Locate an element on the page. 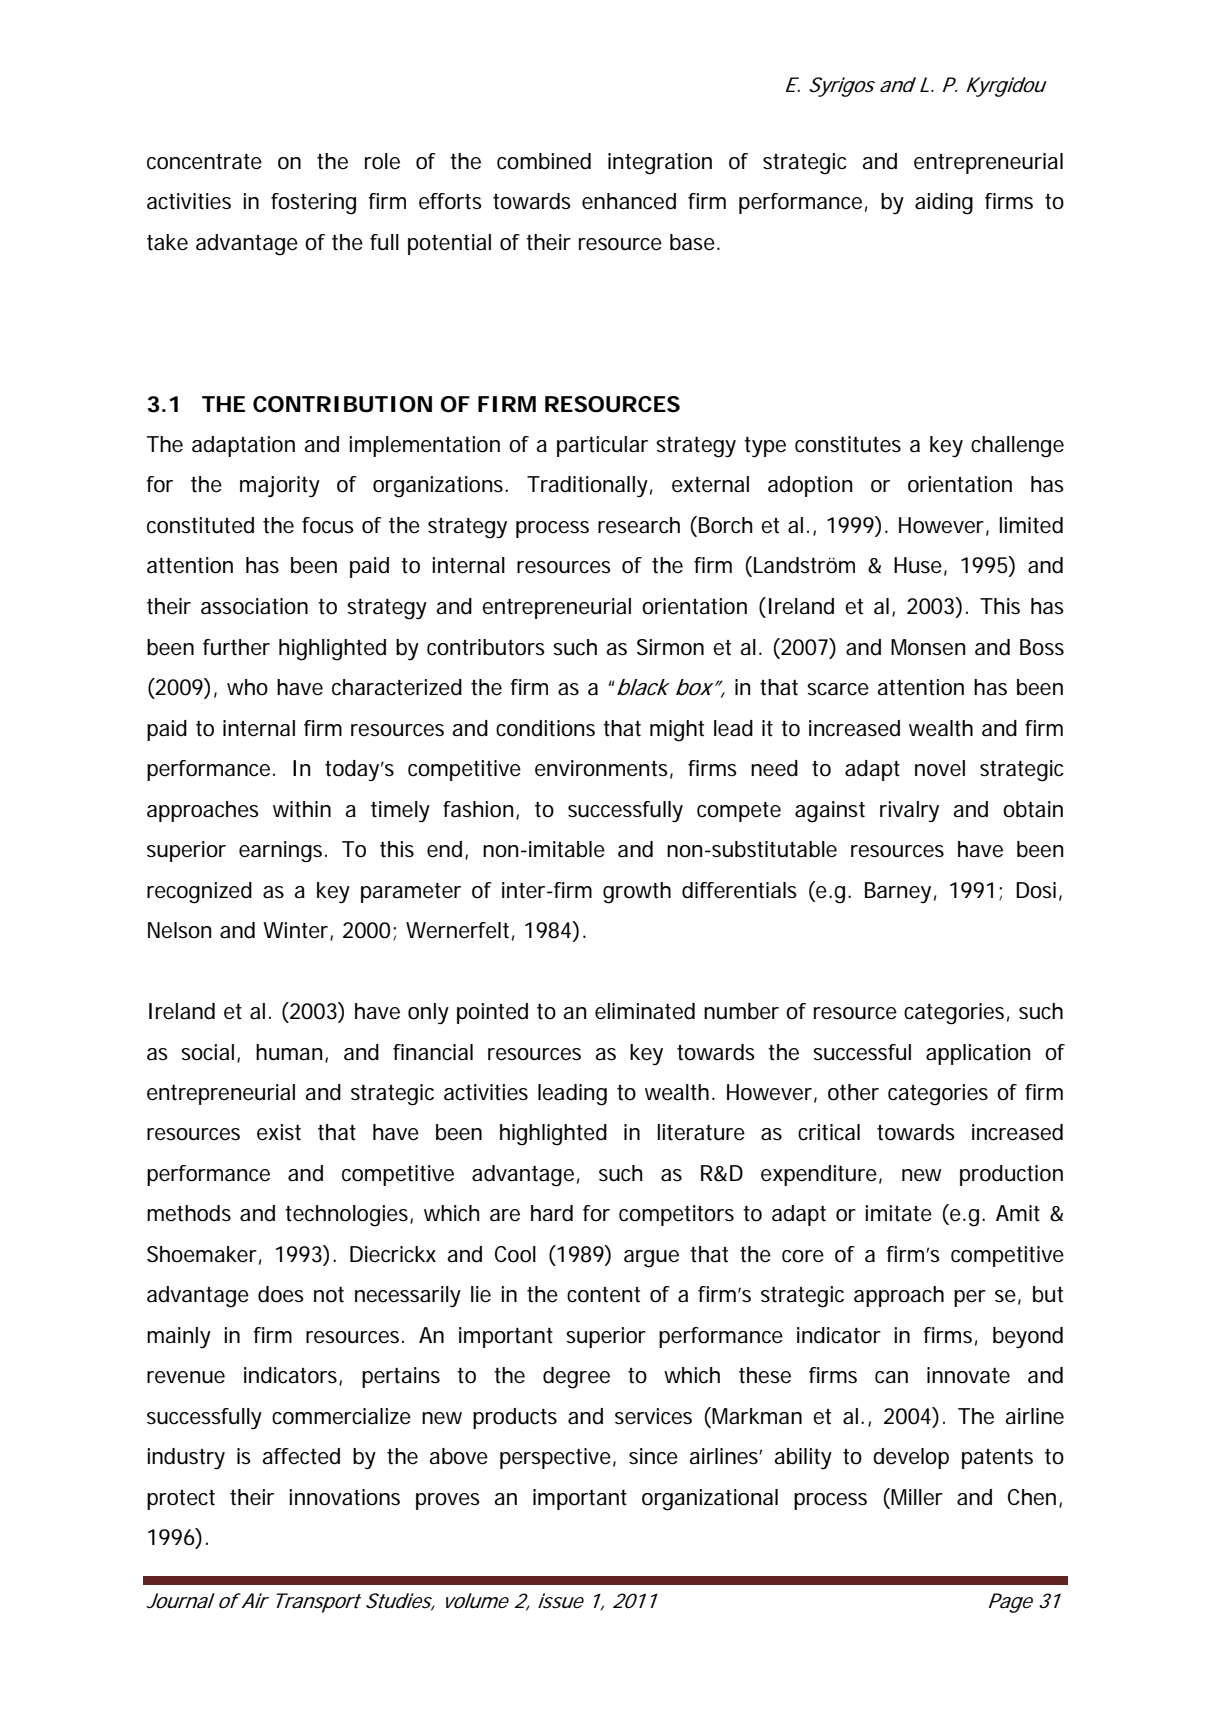 This image has height=1712, width=1210. research is located at coordinates (639, 525).
